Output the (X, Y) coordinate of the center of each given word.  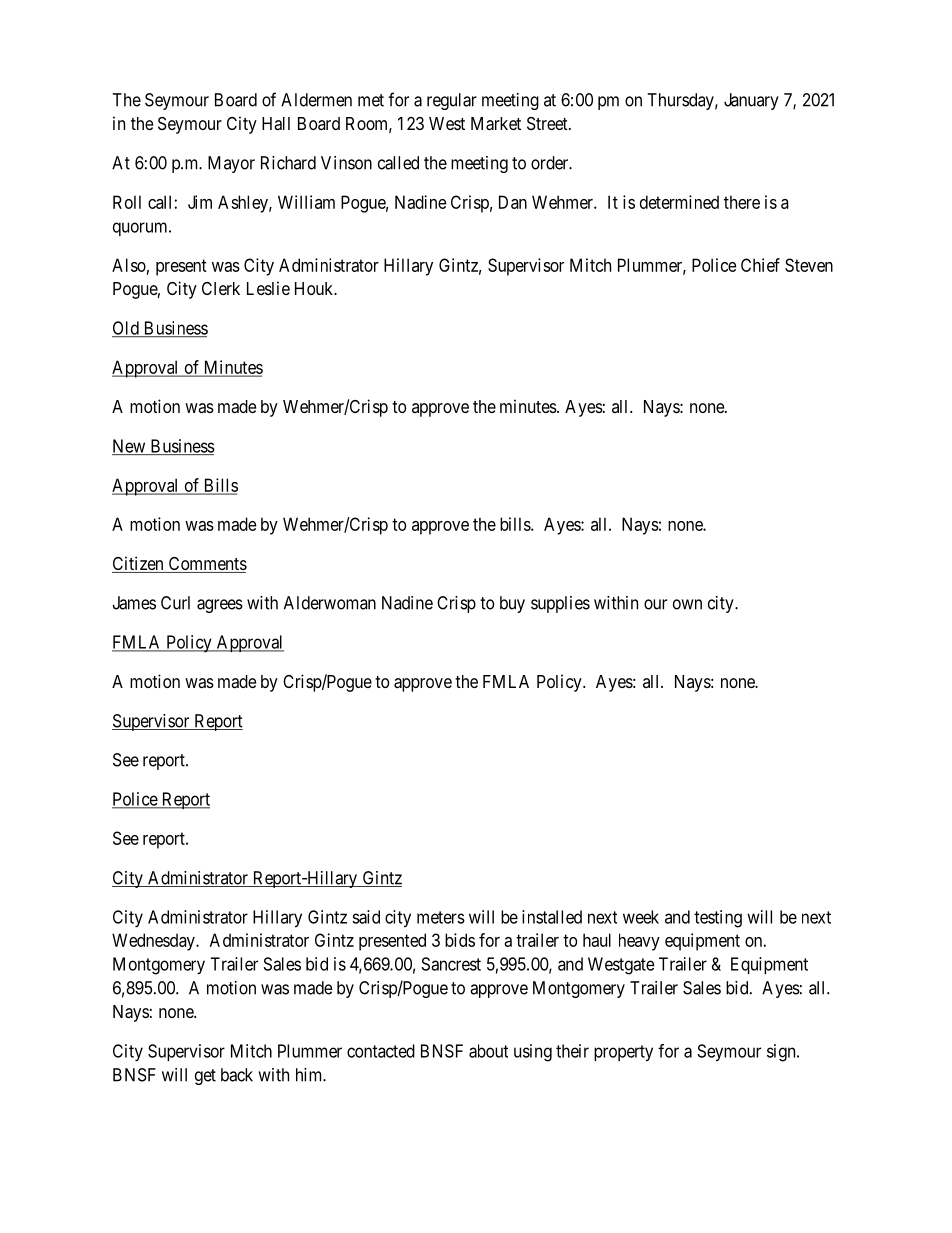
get (205, 1077)
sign (782, 1053)
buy (512, 604)
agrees (220, 606)
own (687, 604)
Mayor (231, 164)
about (488, 1051)
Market (496, 124)
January (751, 101)
